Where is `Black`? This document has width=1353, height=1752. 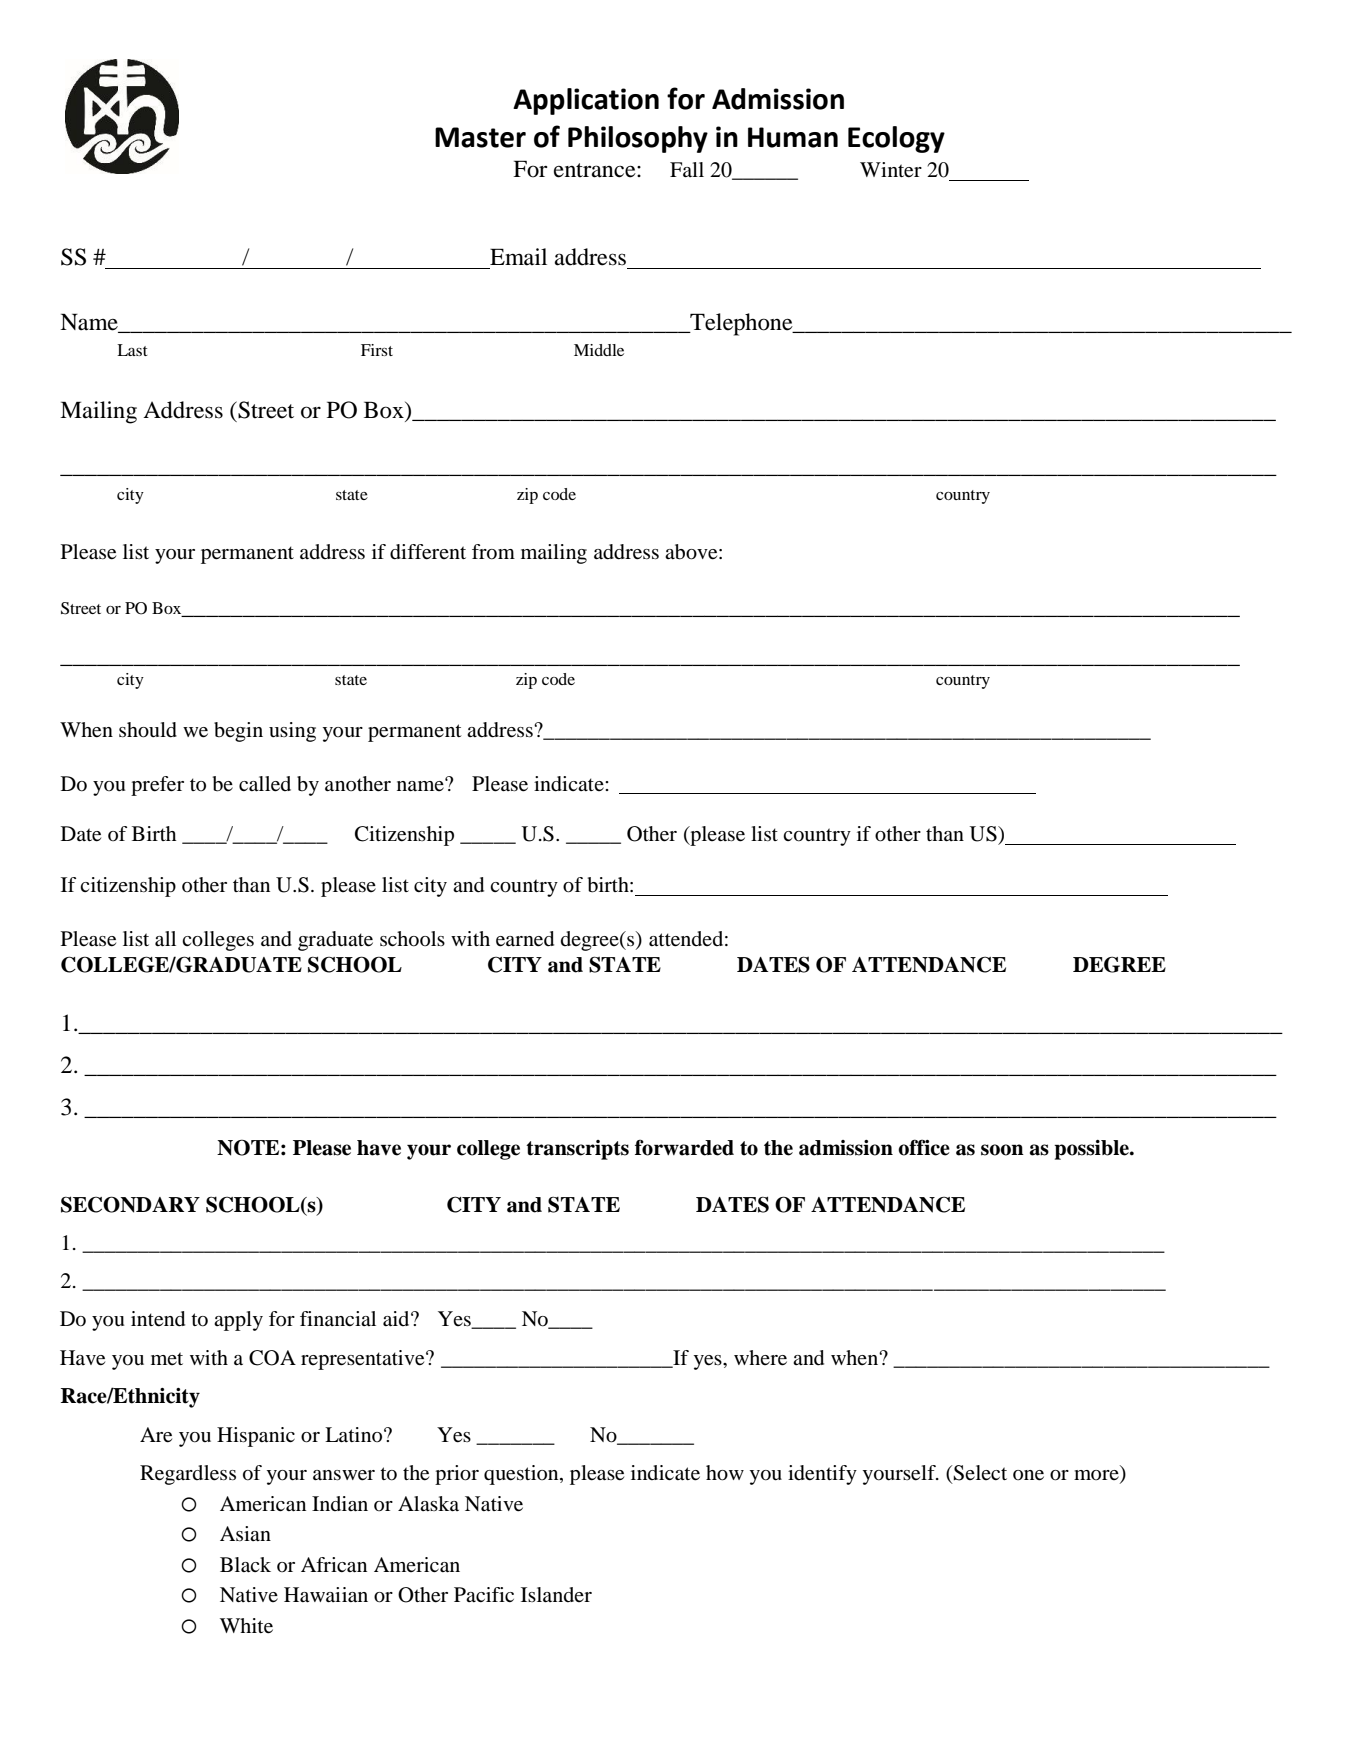
Black is located at coordinates (245, 1565).
